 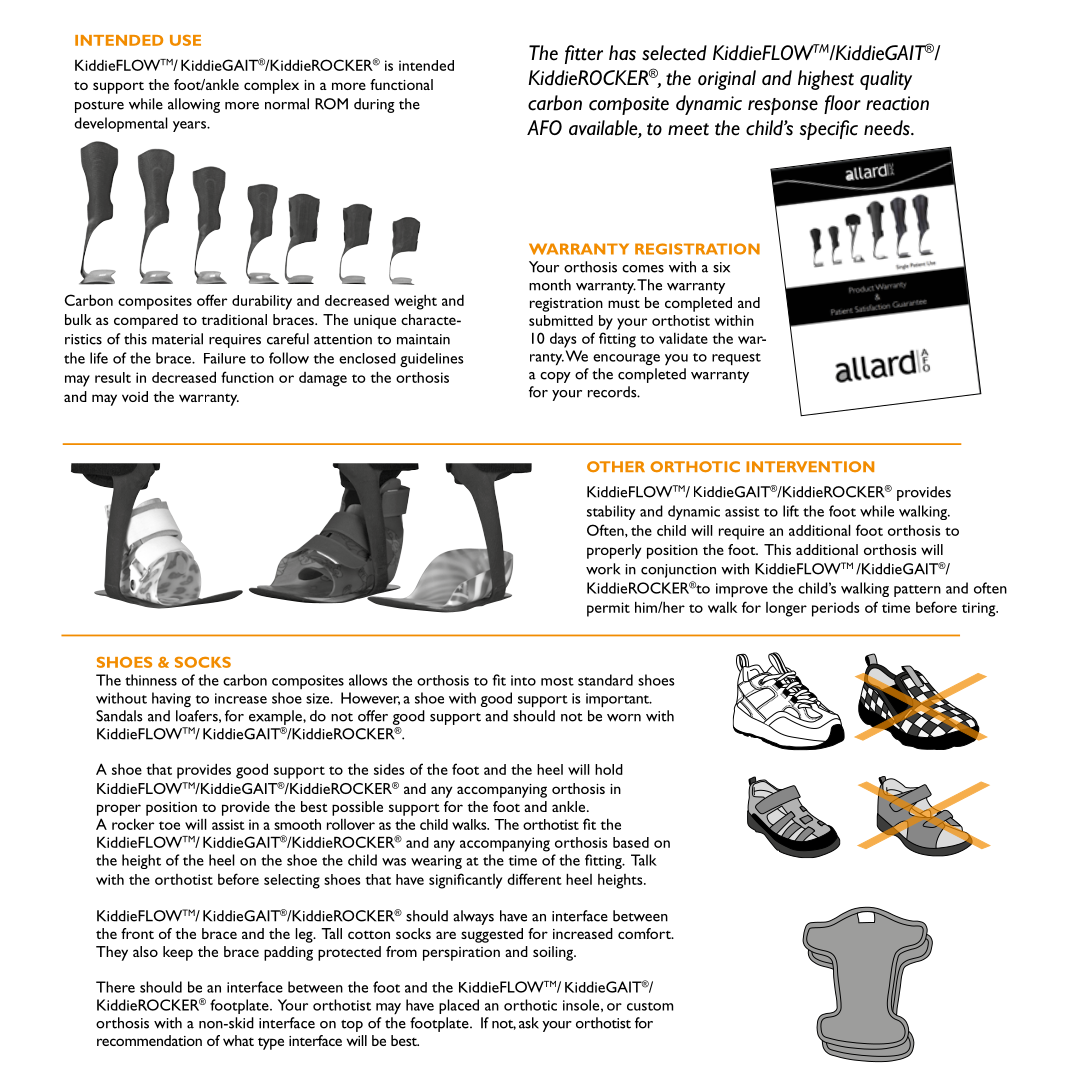 I want to click on recommendation, so click(x=149, y=1040).
